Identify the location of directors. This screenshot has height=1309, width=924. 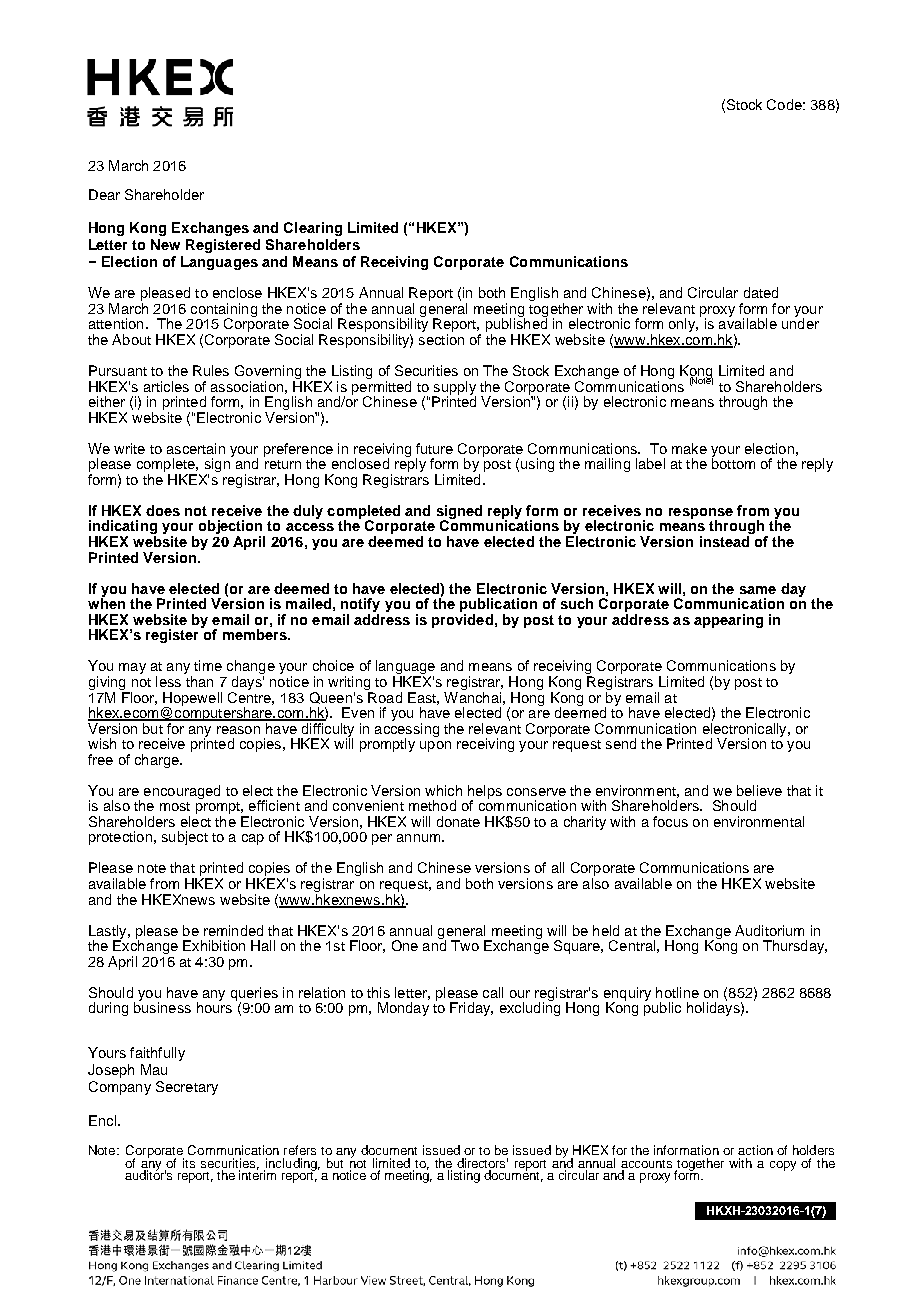
(482, 1163).
